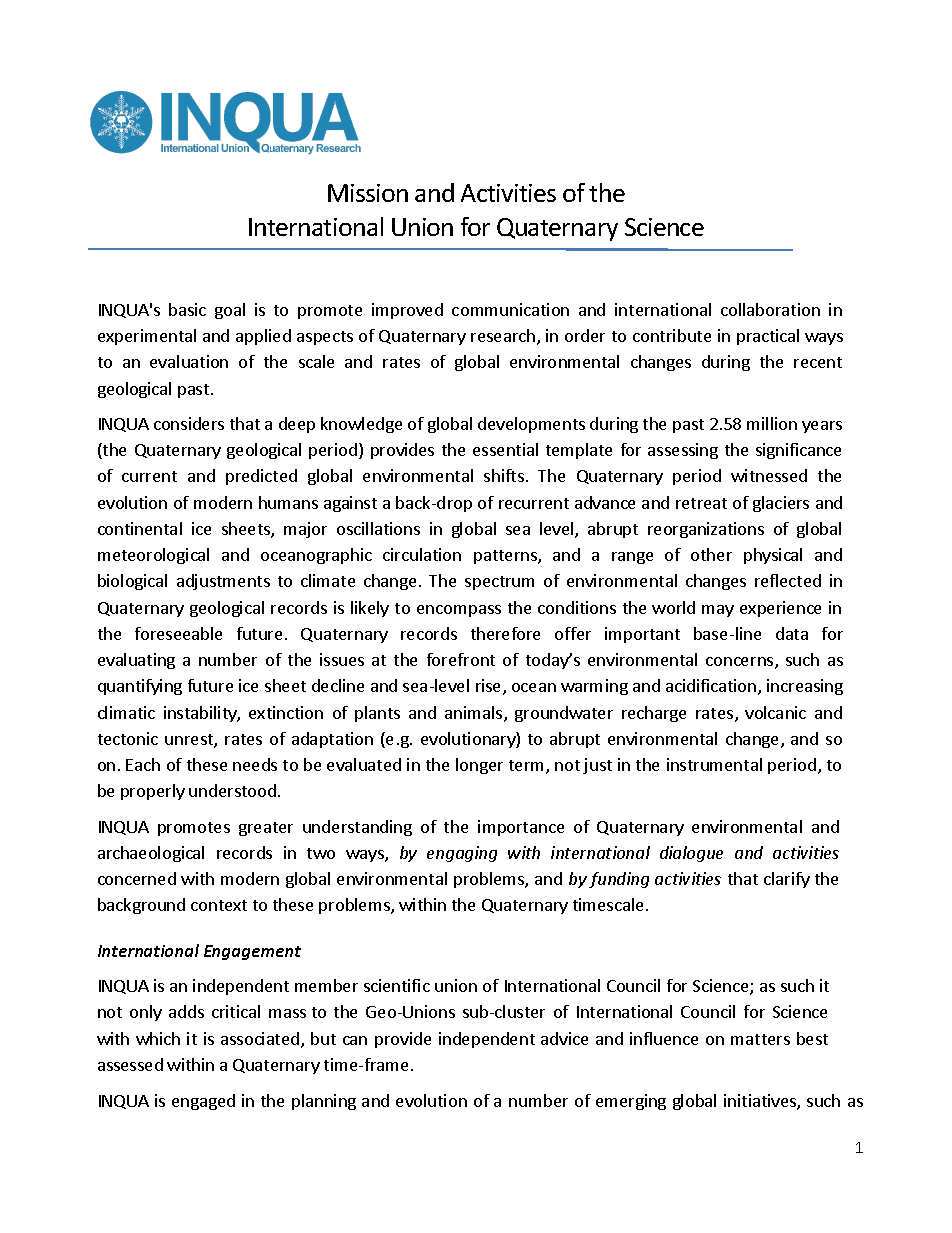 The height and width of the screenshot is (1233, 952). What do you see at coordinates (178, 633) in the screenshot?
I see `foreseeable` at bounding box center [178, 633].
